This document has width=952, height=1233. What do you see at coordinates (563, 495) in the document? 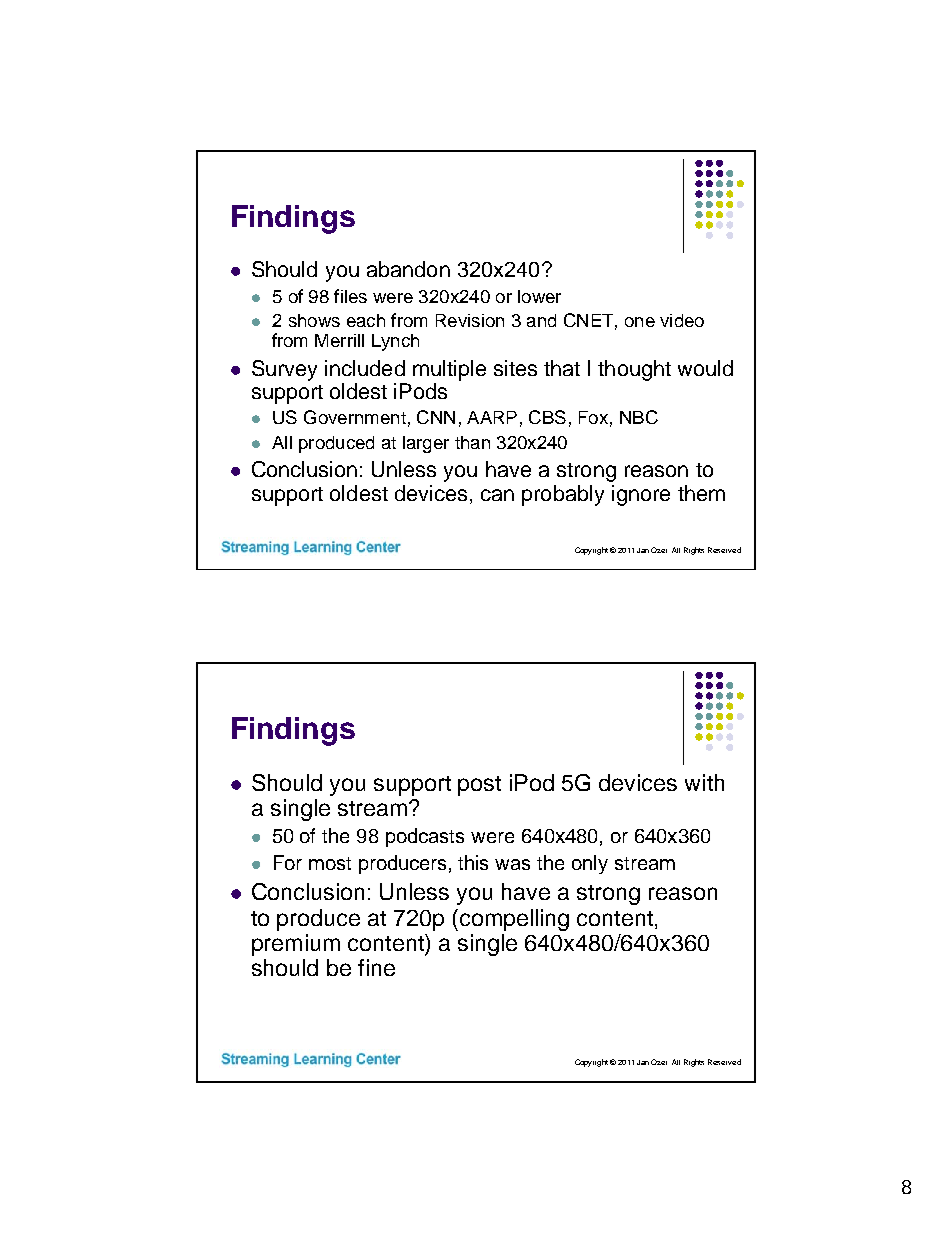
I see `probably` at bounding box center [563, 495].
